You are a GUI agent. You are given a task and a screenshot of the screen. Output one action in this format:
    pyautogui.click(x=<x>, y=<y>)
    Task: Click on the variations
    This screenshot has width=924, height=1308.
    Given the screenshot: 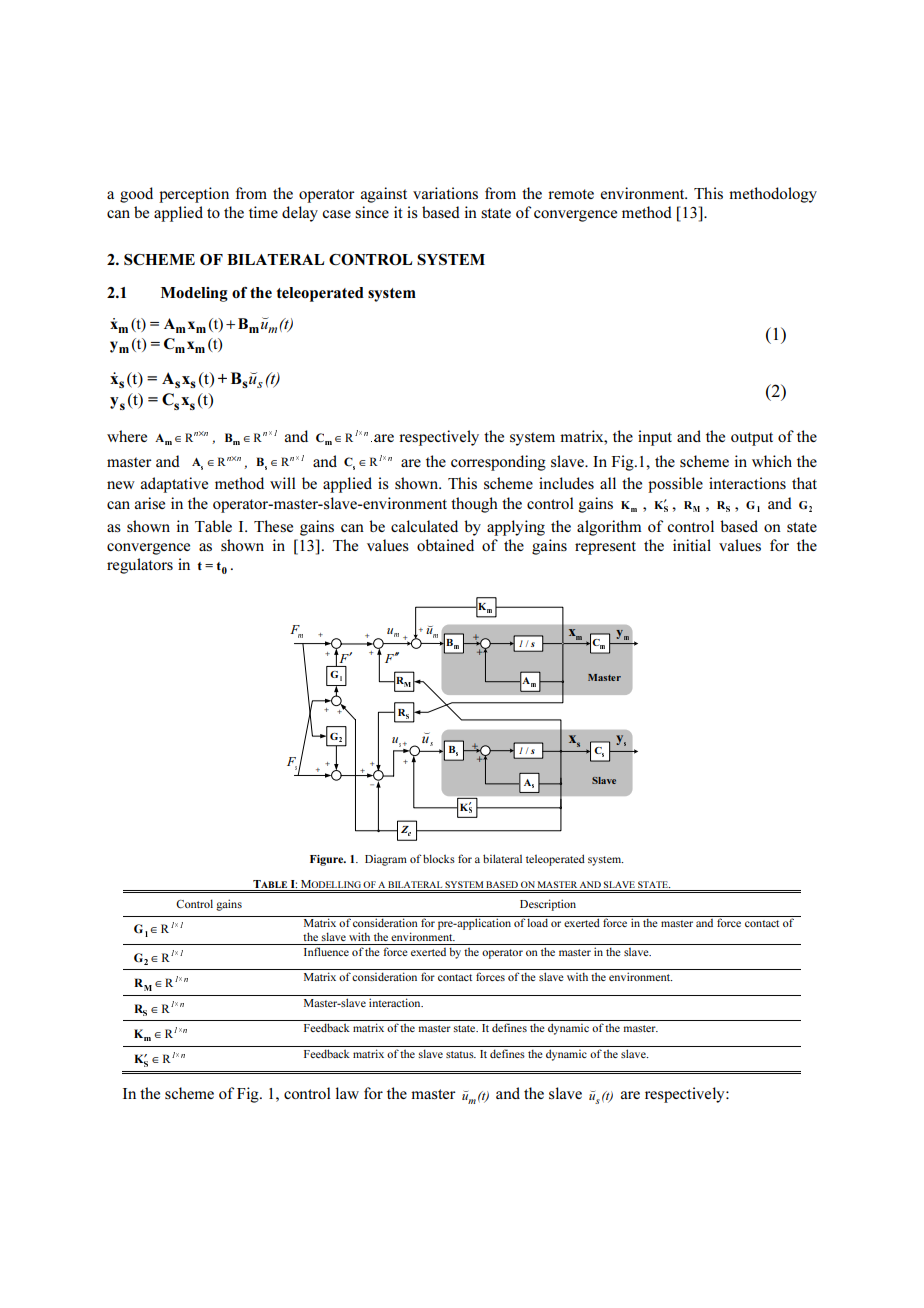 What is the action you would take?
    pyautogui.click(x=445, y=193)
